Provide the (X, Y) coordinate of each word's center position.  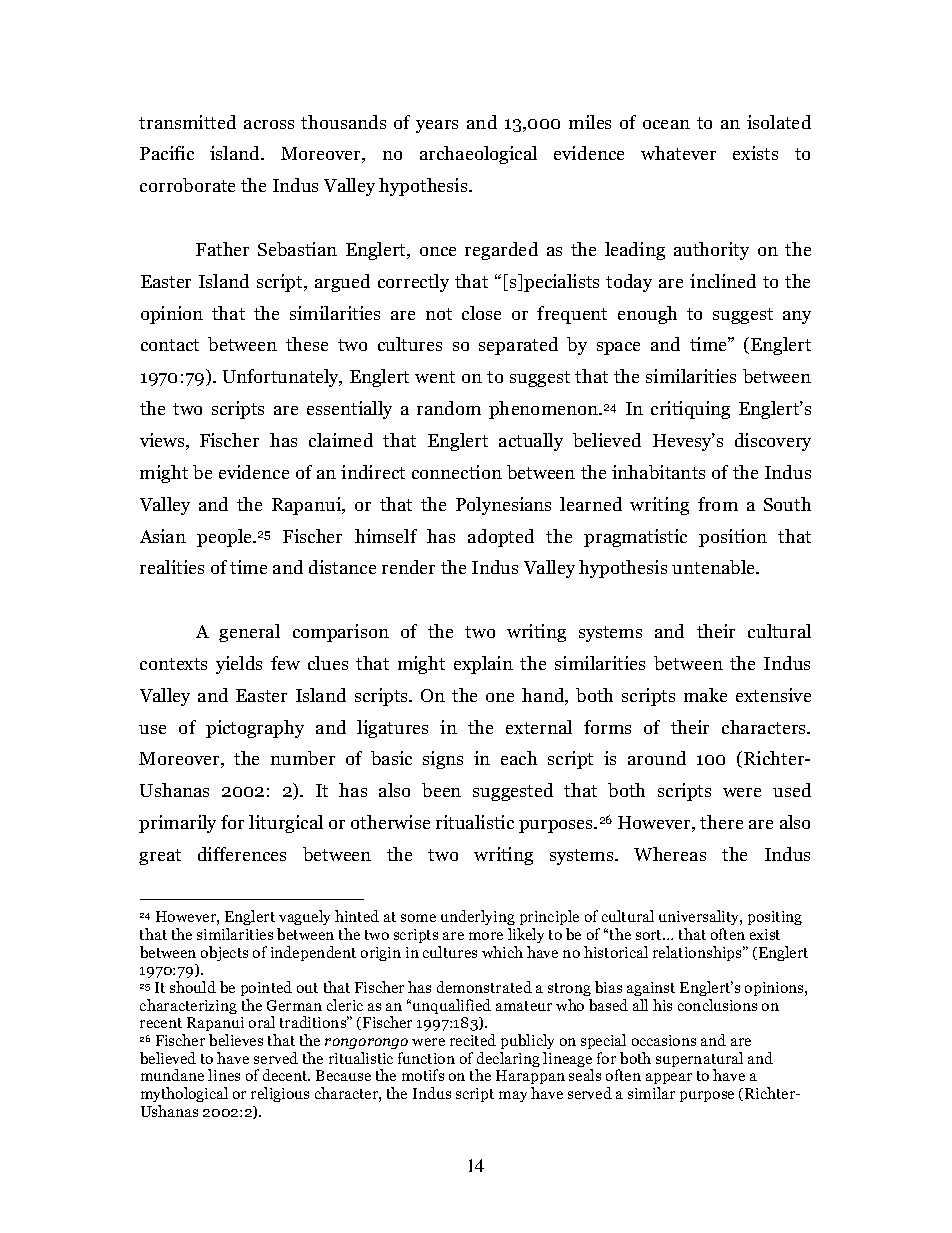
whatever (678, 153)
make (705, 695)
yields (239, 665)
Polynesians (503, 506)
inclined (723, 281)
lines (224, 1075)
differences (242, 854)
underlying (478, 919)
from (718, 504)
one (500, 697)
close (481, 313)
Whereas (670, 854)
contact (170, 345)
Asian (163, 536)
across (269, 124)
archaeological (478, 155)
